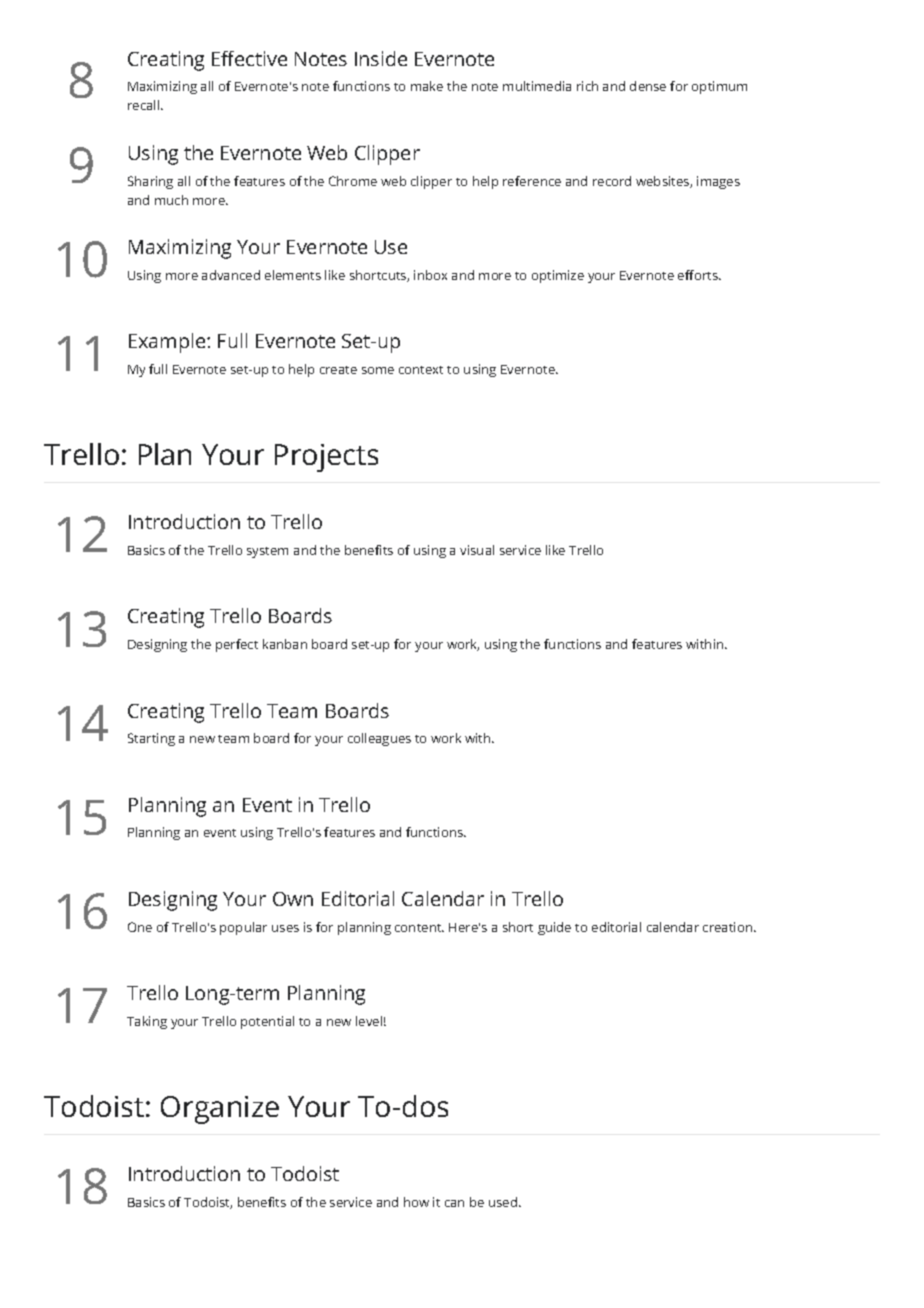  I want to click on Organize, so click(220, 1110).
